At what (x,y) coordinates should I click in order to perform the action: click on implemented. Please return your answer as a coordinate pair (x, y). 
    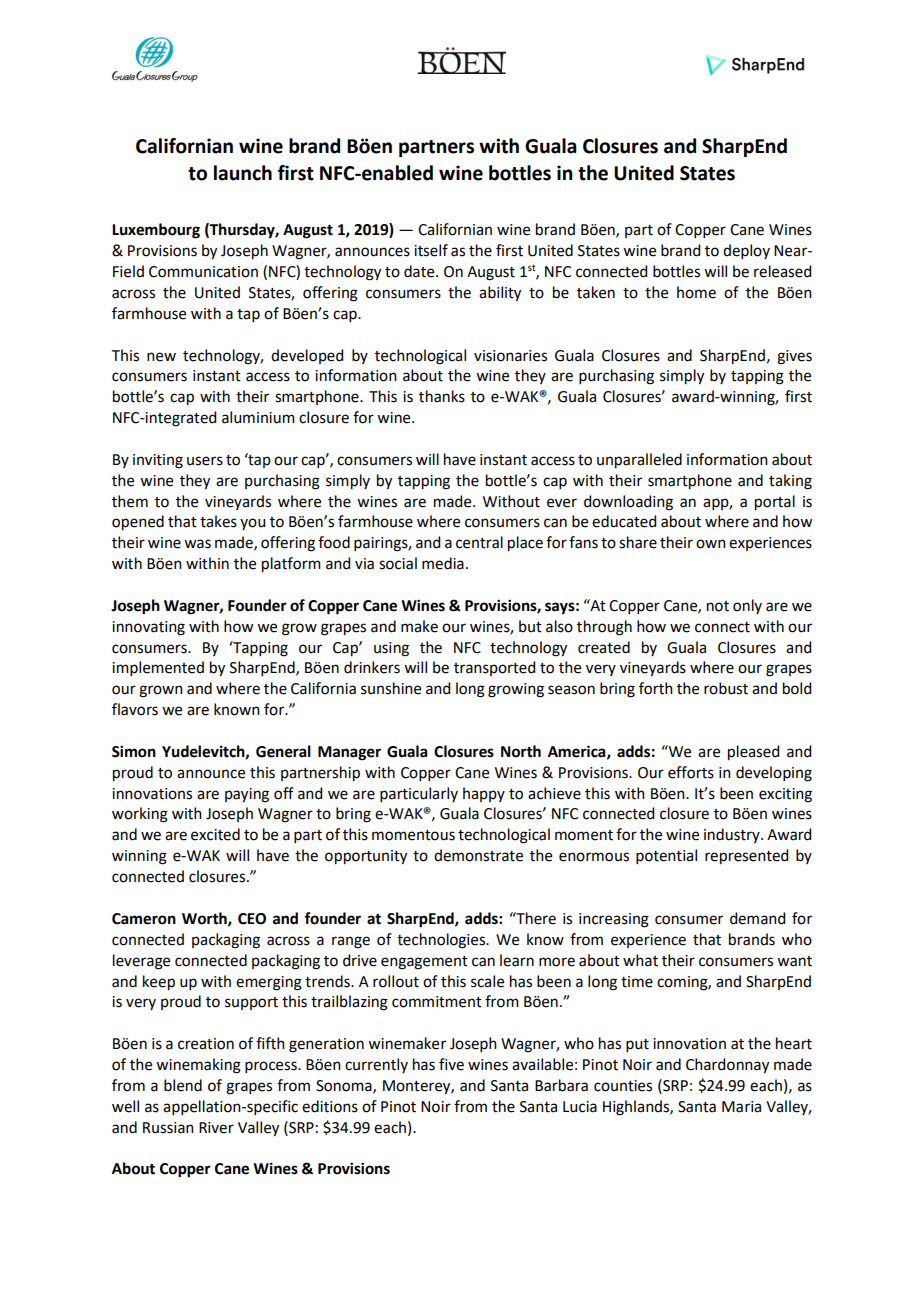
    Looking at the image, I should click on (158, 668).
